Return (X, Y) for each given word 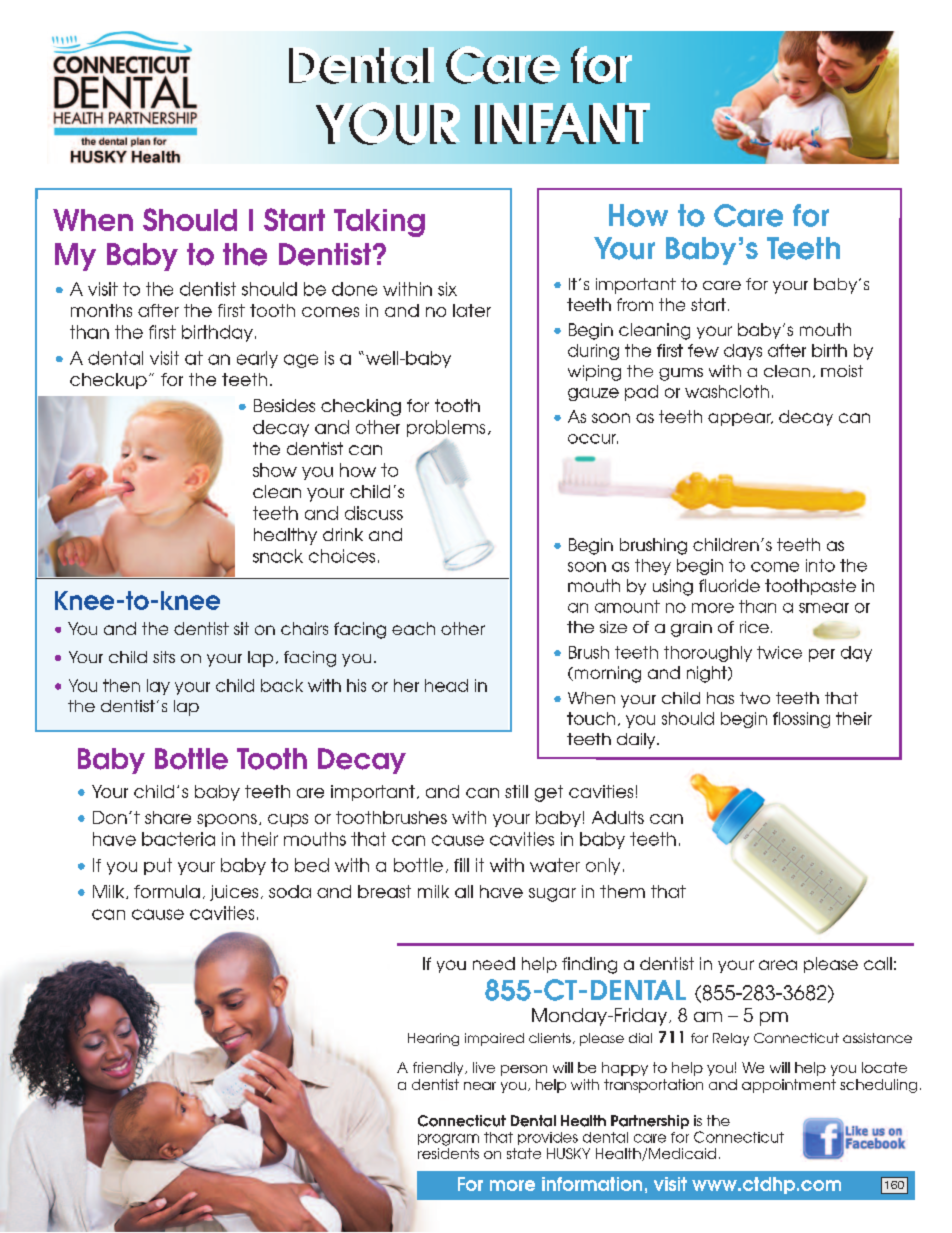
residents (448, 1152)
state (524, 1153)
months (101, 310)
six (447, 289)
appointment (789, 1086)
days (743, 352)
